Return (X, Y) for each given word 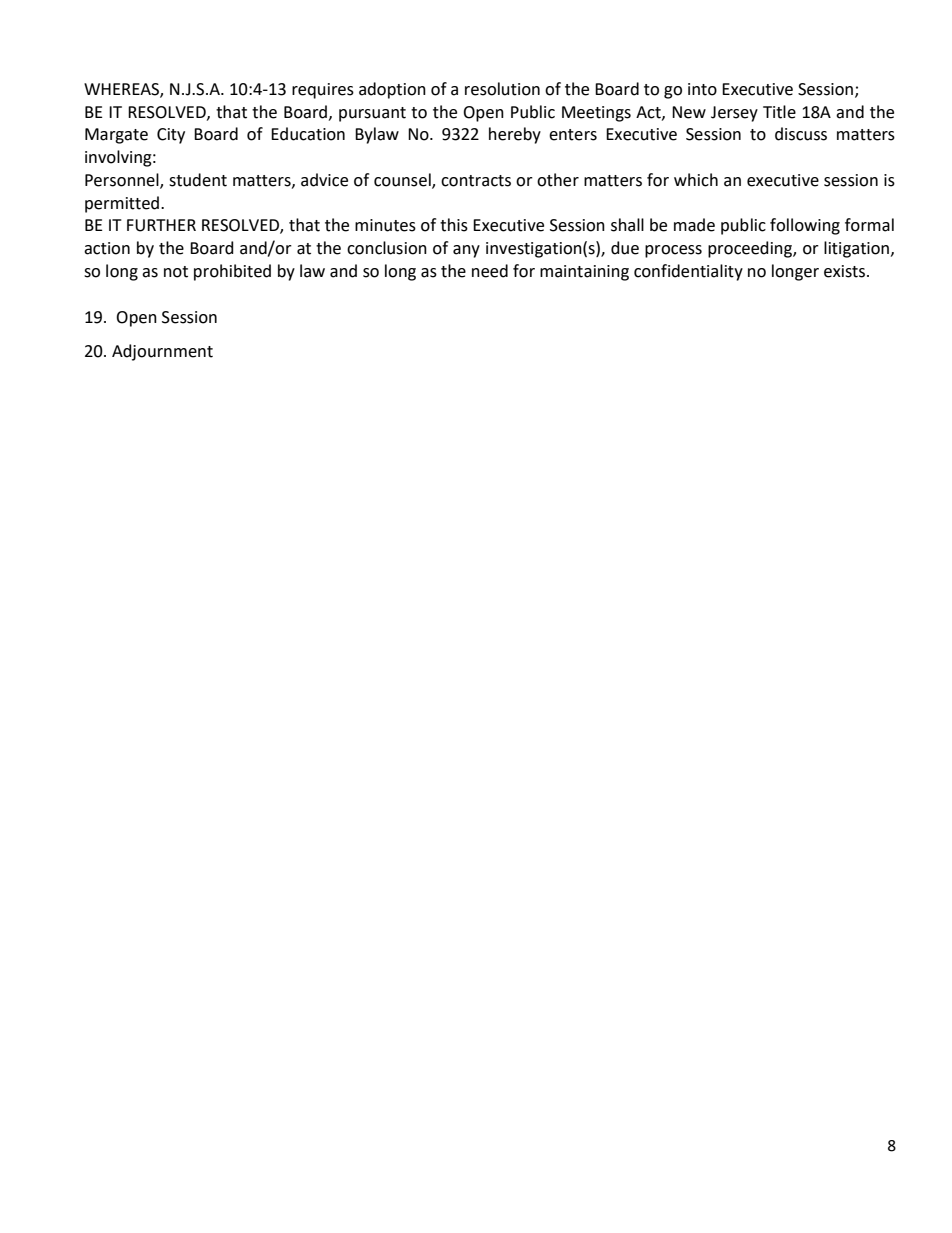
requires (323, 91)
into (702, 89)
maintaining (584, 273)
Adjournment (162, 352)
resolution (502, 89)
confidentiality (688, 272)
